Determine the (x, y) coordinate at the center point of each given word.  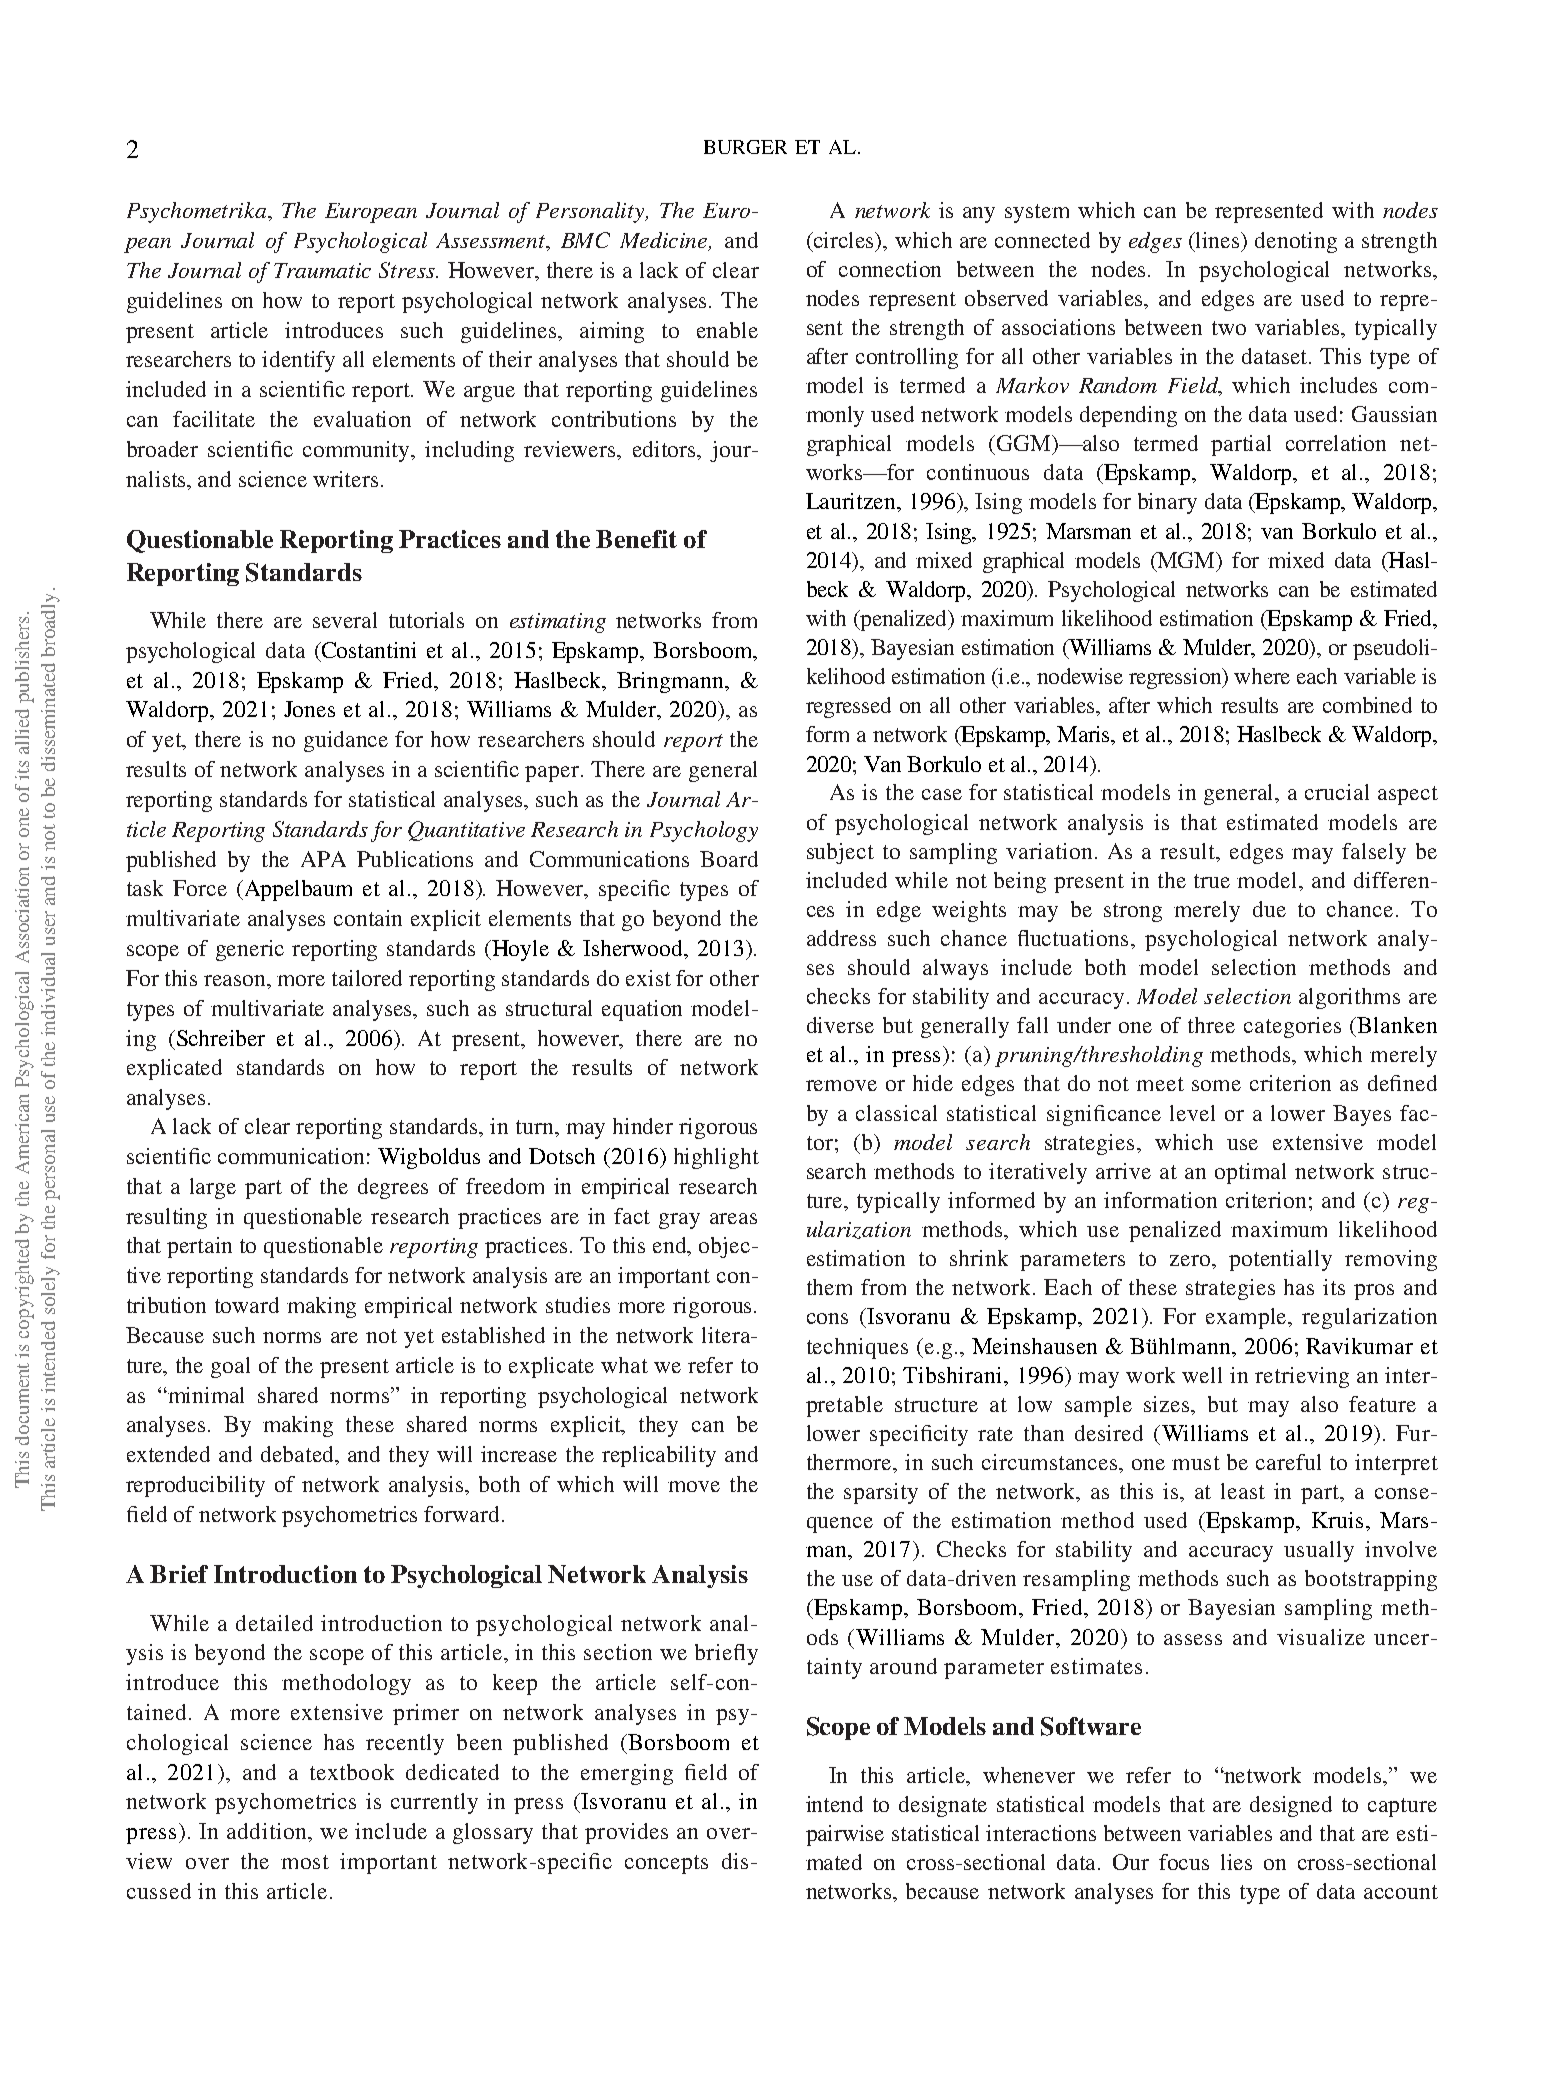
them (829, 1287)
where (1262, 676)
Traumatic (322, 270)
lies (1236, 1862)
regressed (848, 707)
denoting (1296, 242)
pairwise (845, 1835)
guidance (346, 741)
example (1248, 1318)
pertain (199, 1247)
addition (268, 1831)
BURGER (745, 147)
